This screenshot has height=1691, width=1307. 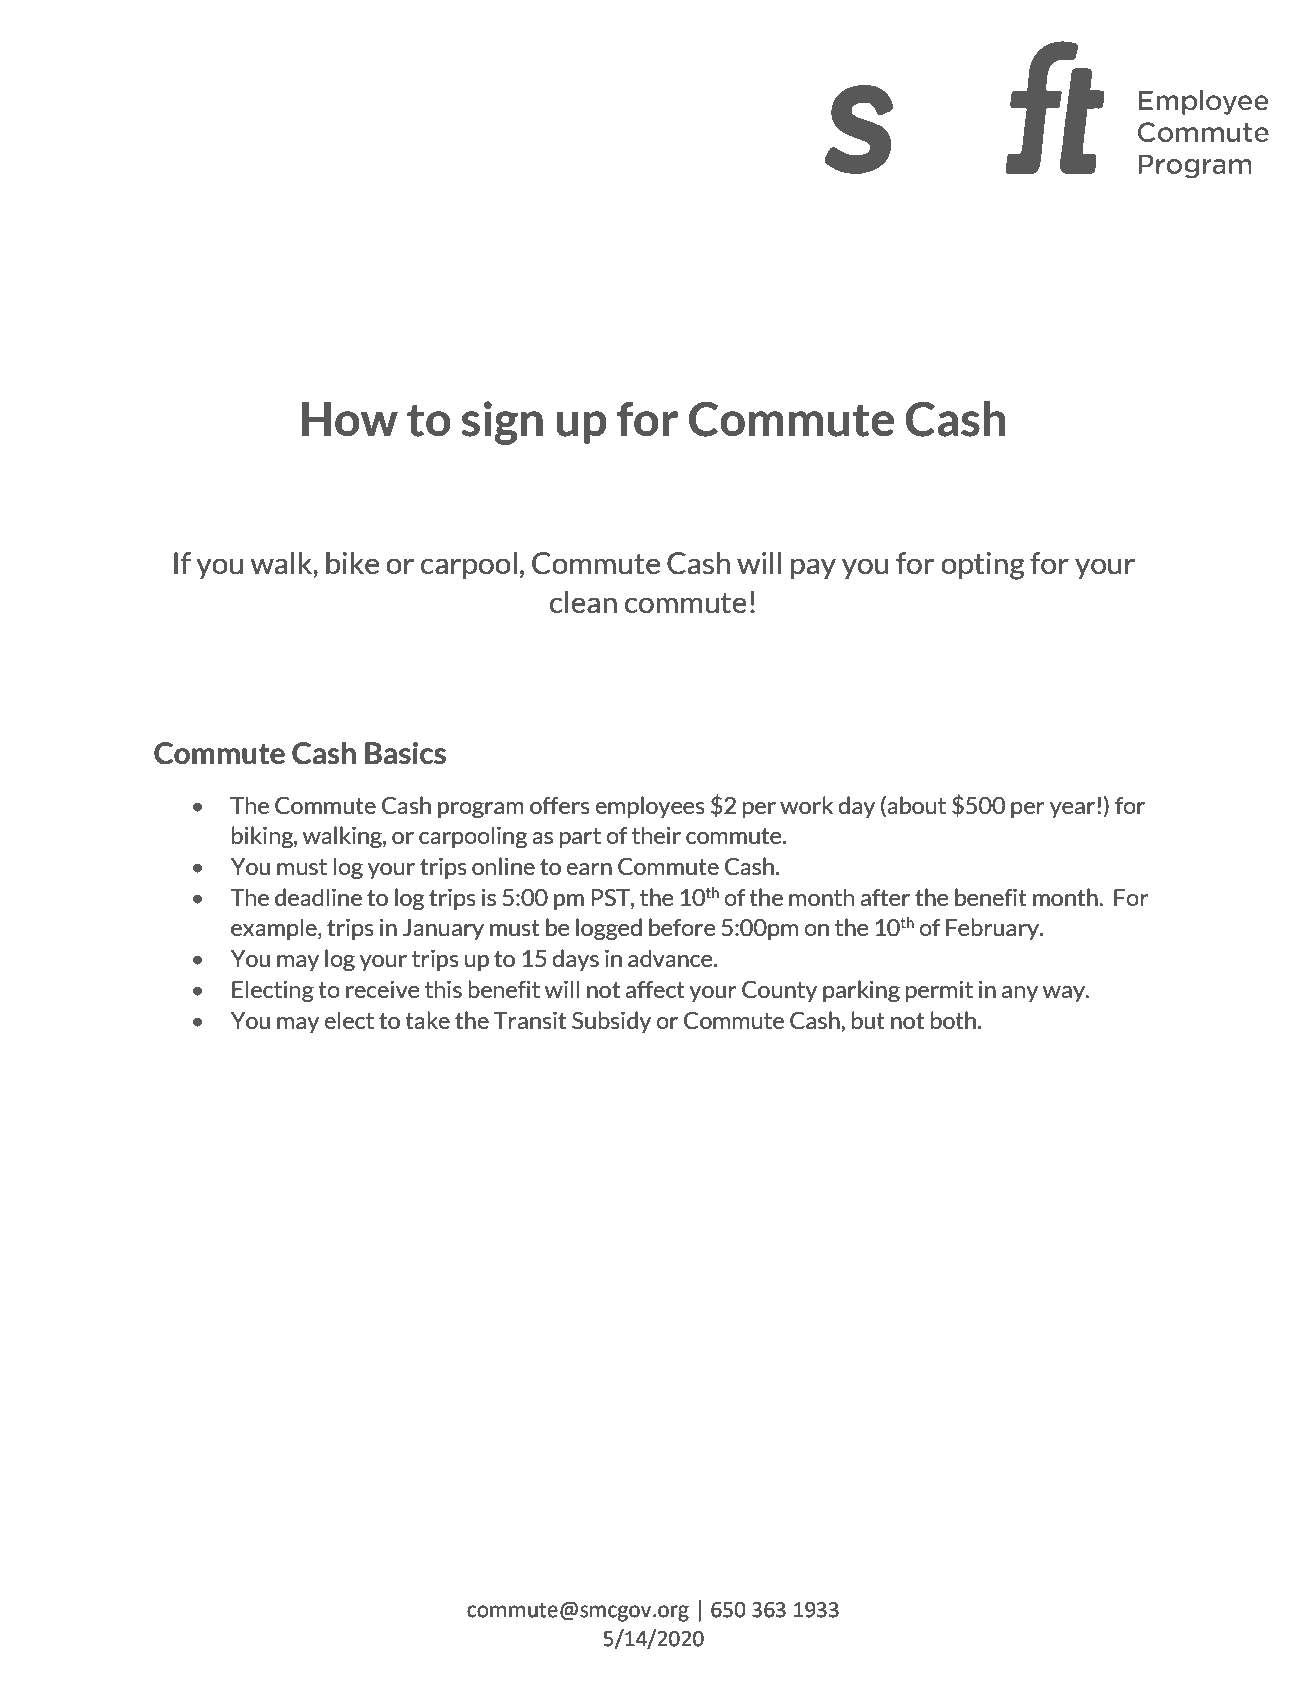 I want to click on employees, so click(x=650, y=807).
